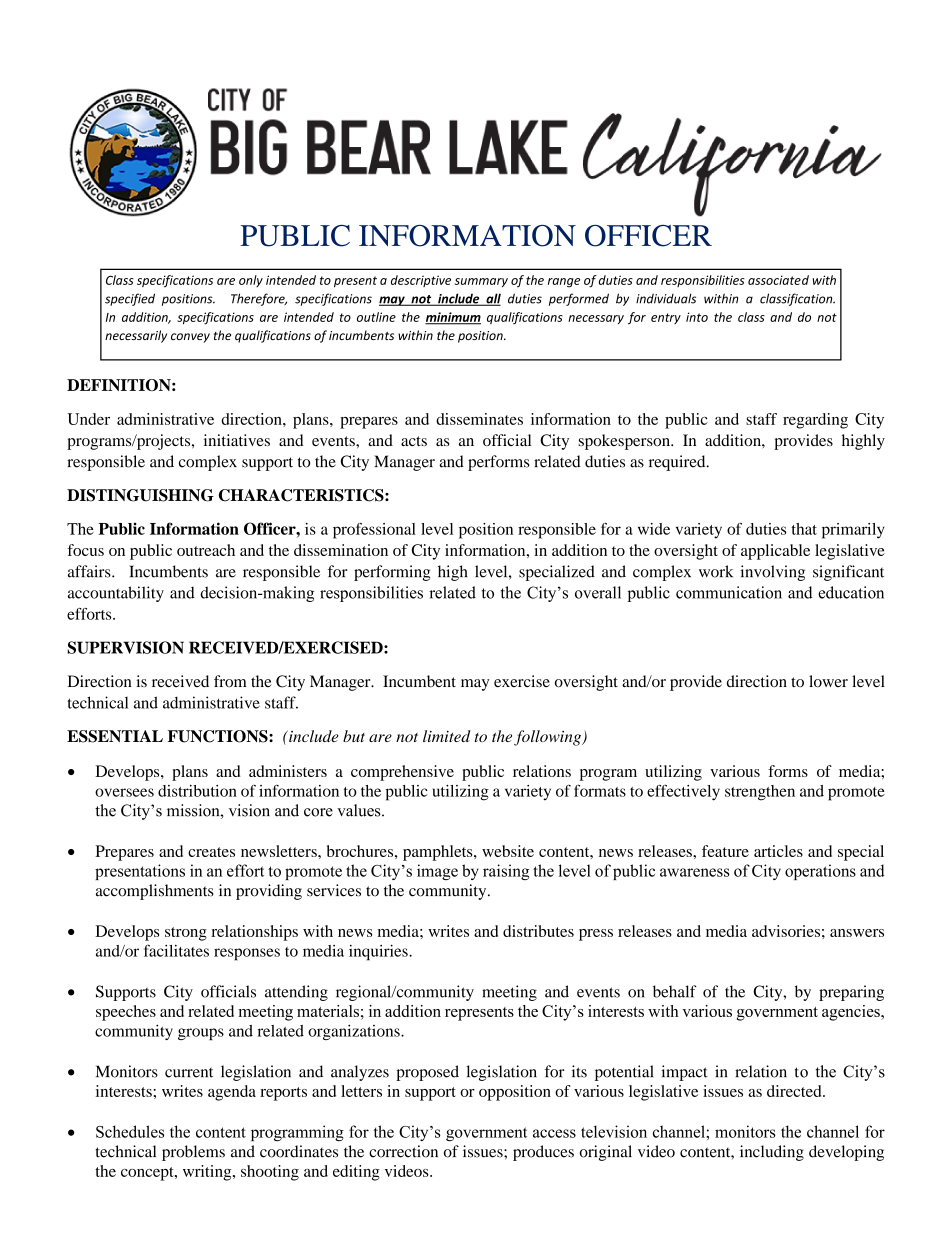 The image size is (952, 1233). Describe the element at coordinates (857, 933) in the document. I see `answers` at that location.
